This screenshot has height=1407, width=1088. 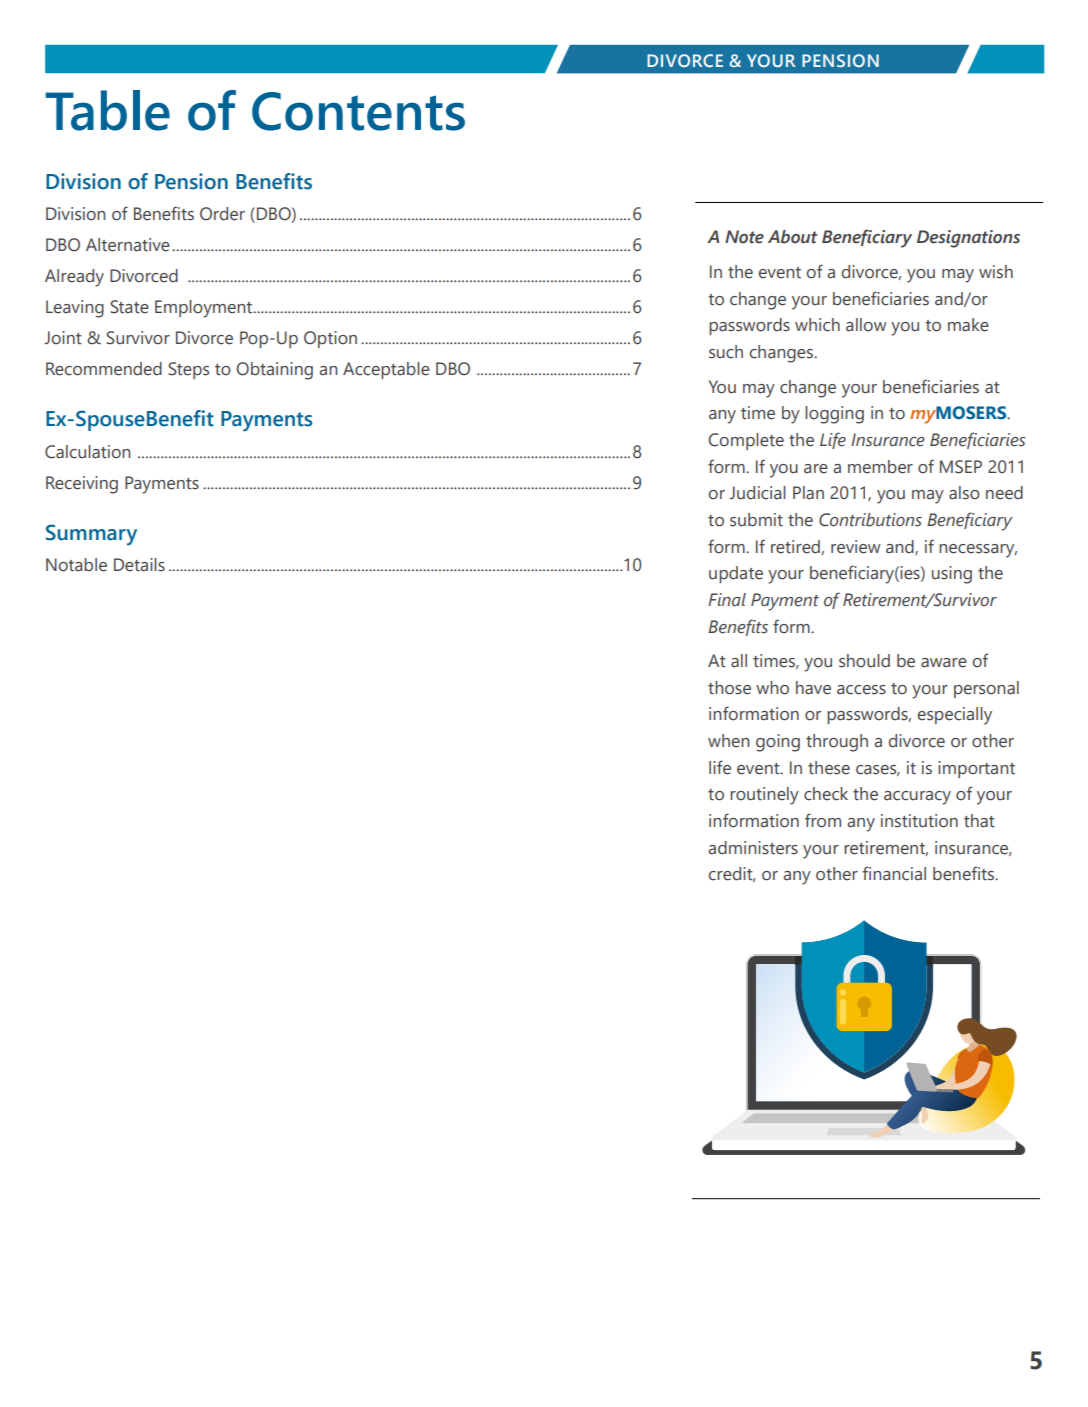 I want to click on Summary, so click(x=91, y=535).
